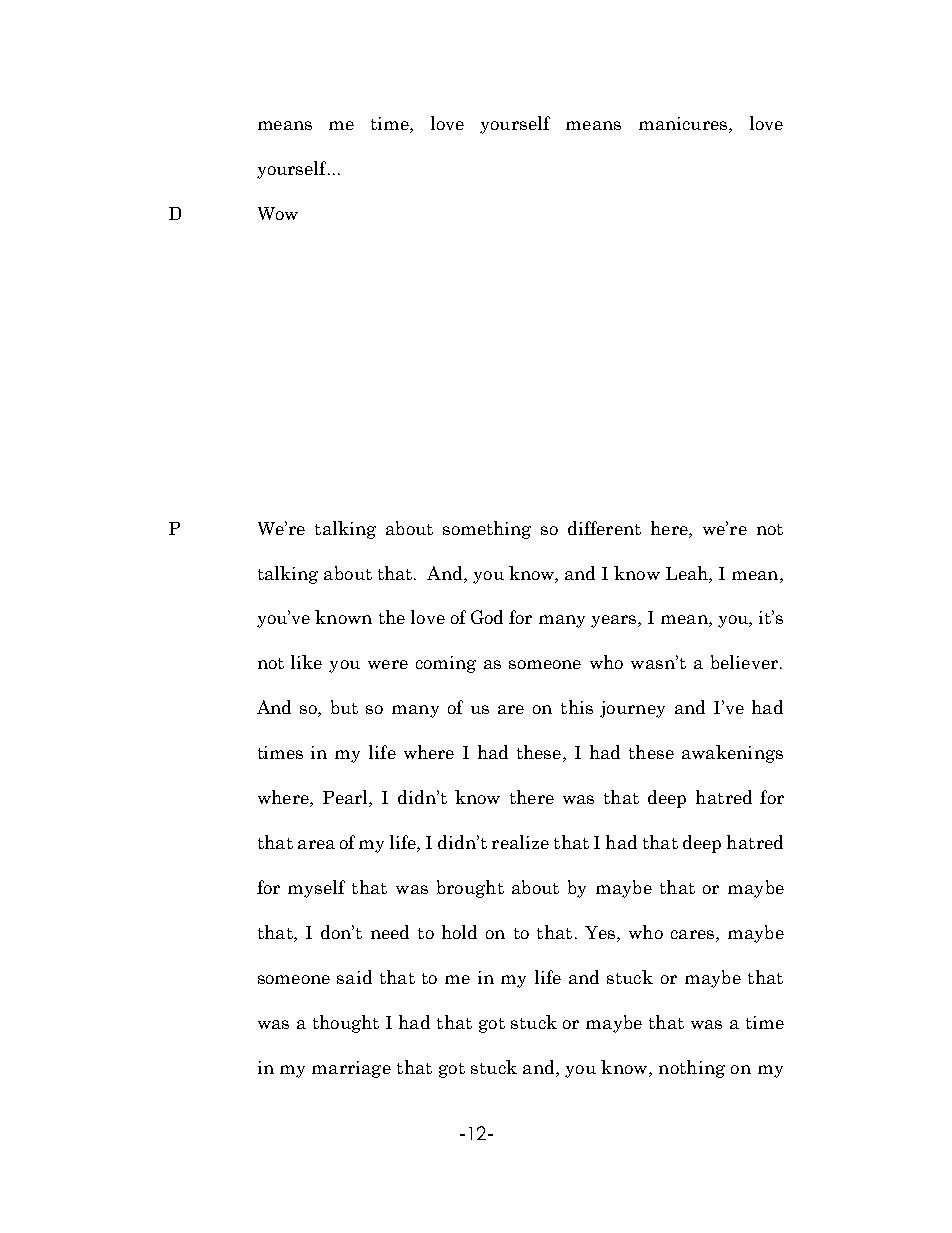 This image has width=952, height=1233. Describe the element at coordinates (487, 617) in the image. I see `God` at that location.
